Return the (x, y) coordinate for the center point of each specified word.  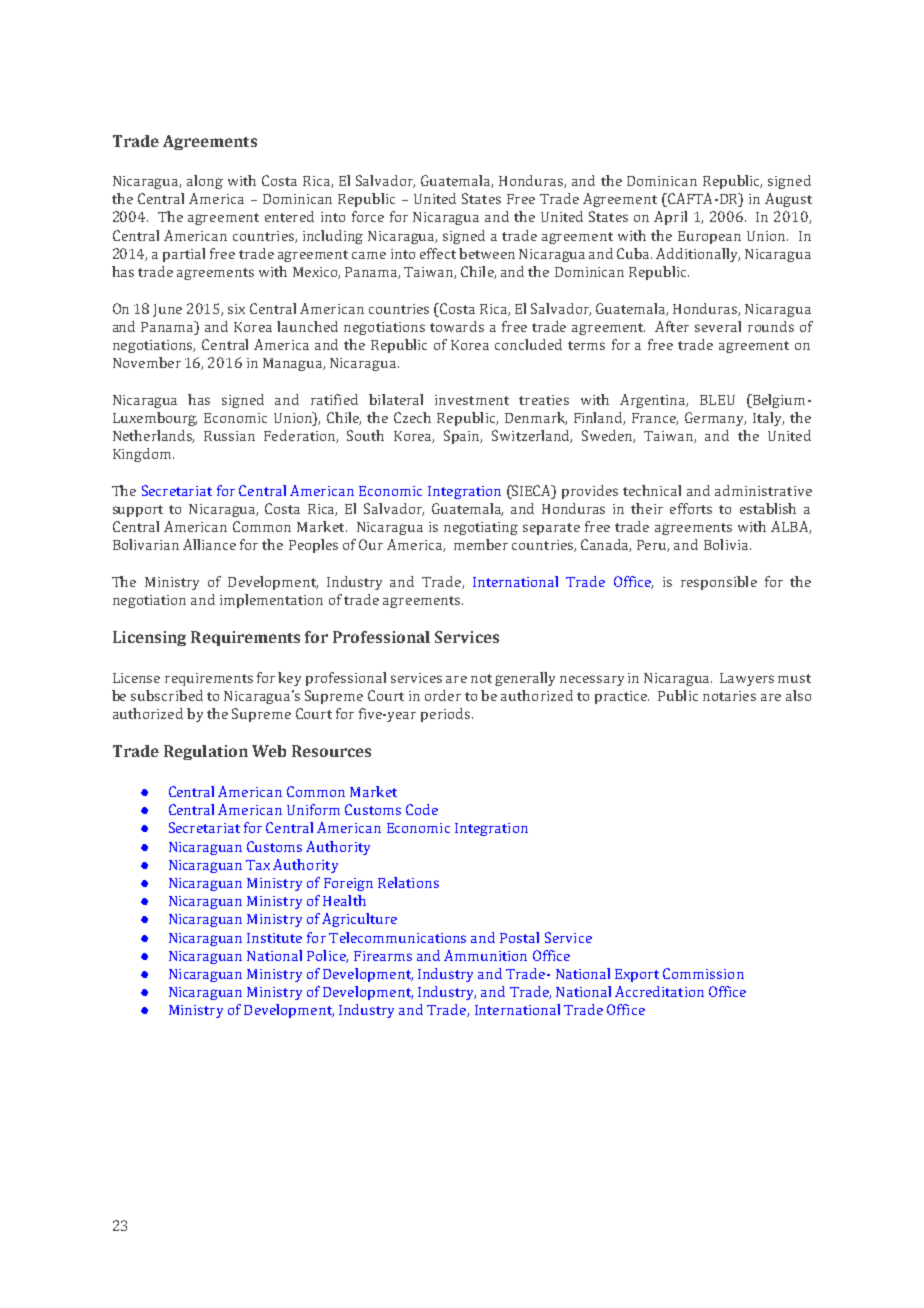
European (709, 237)
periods (445, 715)
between (487, 253)
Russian (229, 436)
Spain (463, 437)
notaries (729, 696)
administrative (763, 490)
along (205, 182)
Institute (274, 938)
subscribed (167, 695)
